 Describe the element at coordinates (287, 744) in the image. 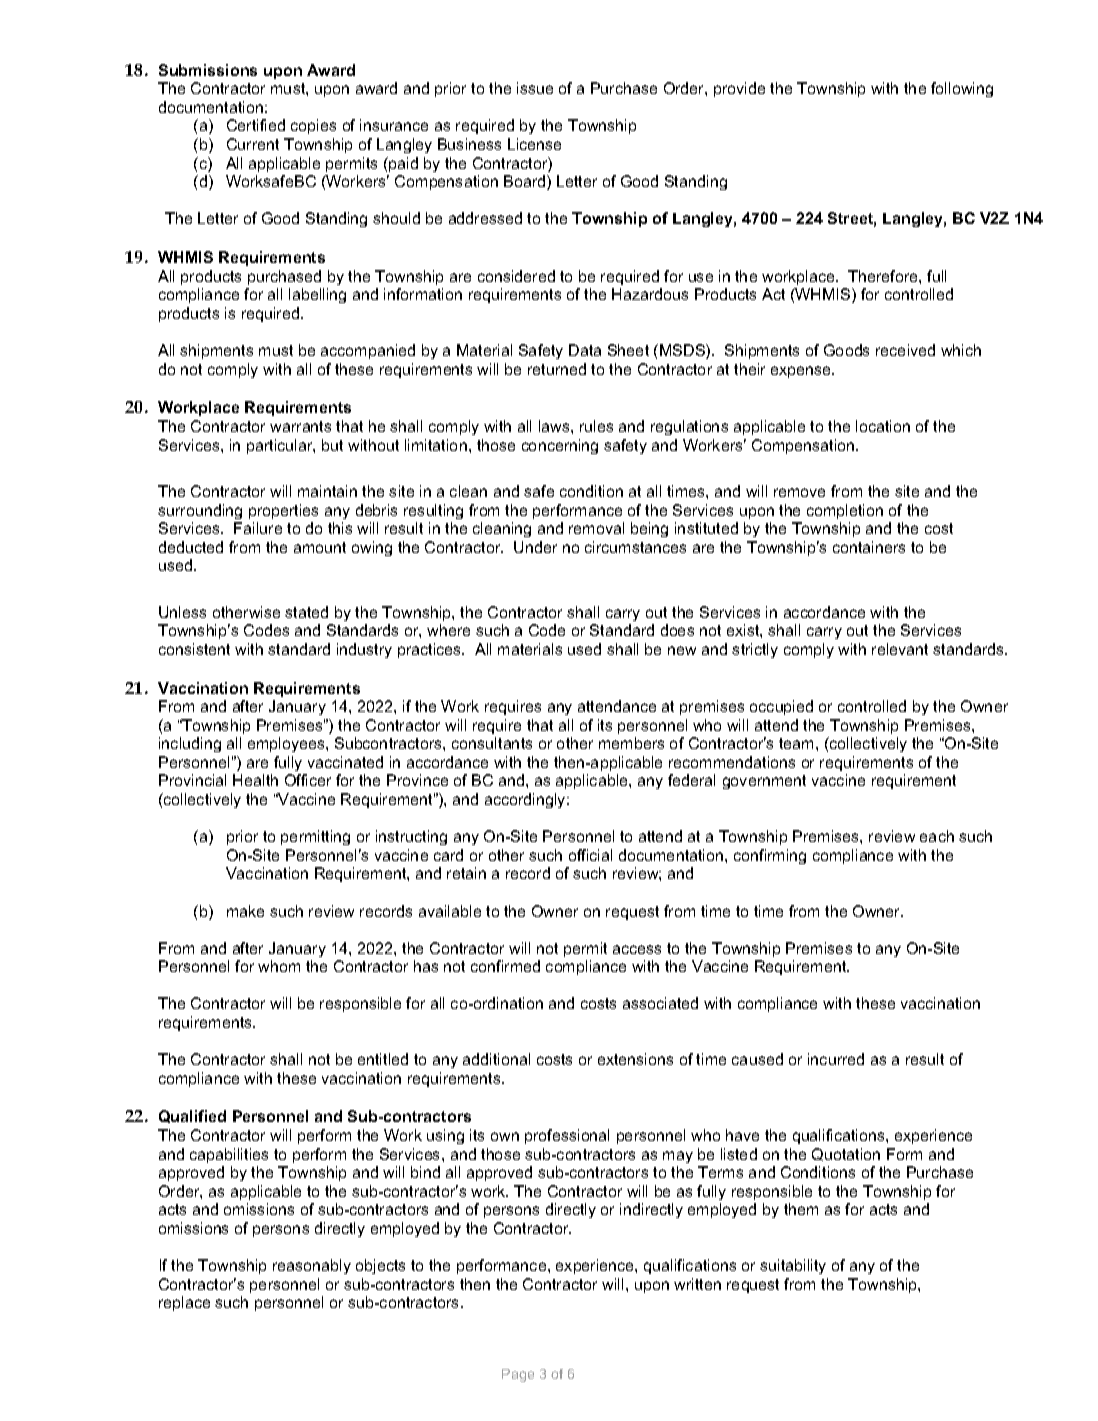

I see `employees` at that location.
